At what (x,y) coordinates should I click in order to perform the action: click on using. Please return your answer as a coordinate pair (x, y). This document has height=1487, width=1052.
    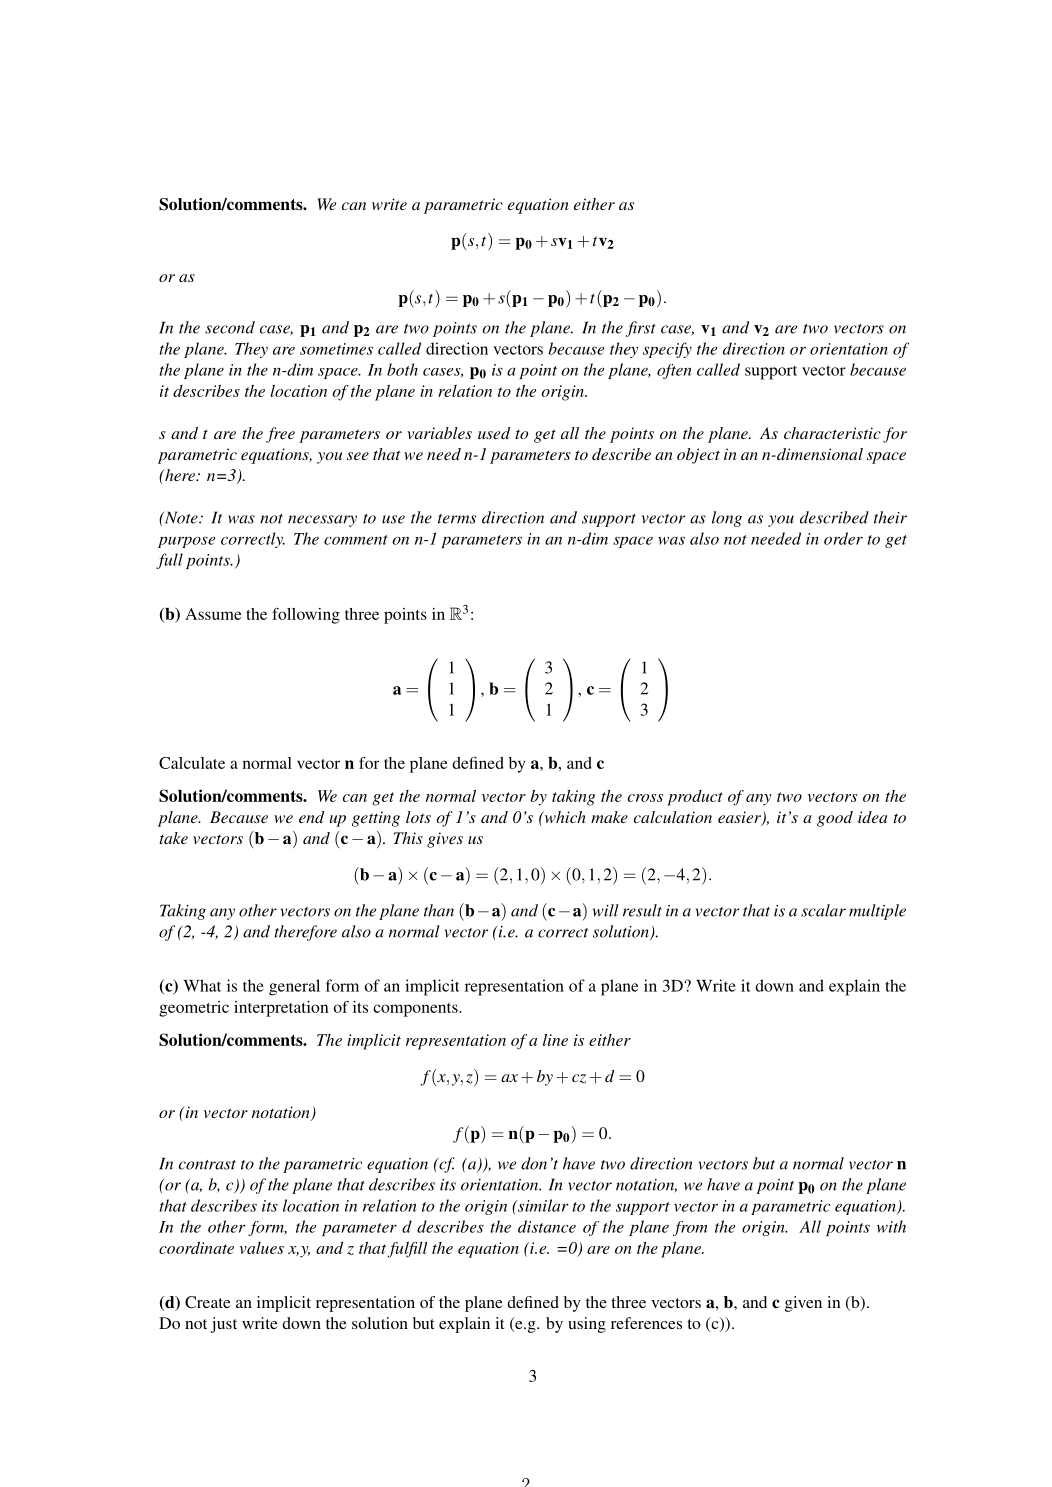
    Looking at the image, I should click on (587, 1325).
